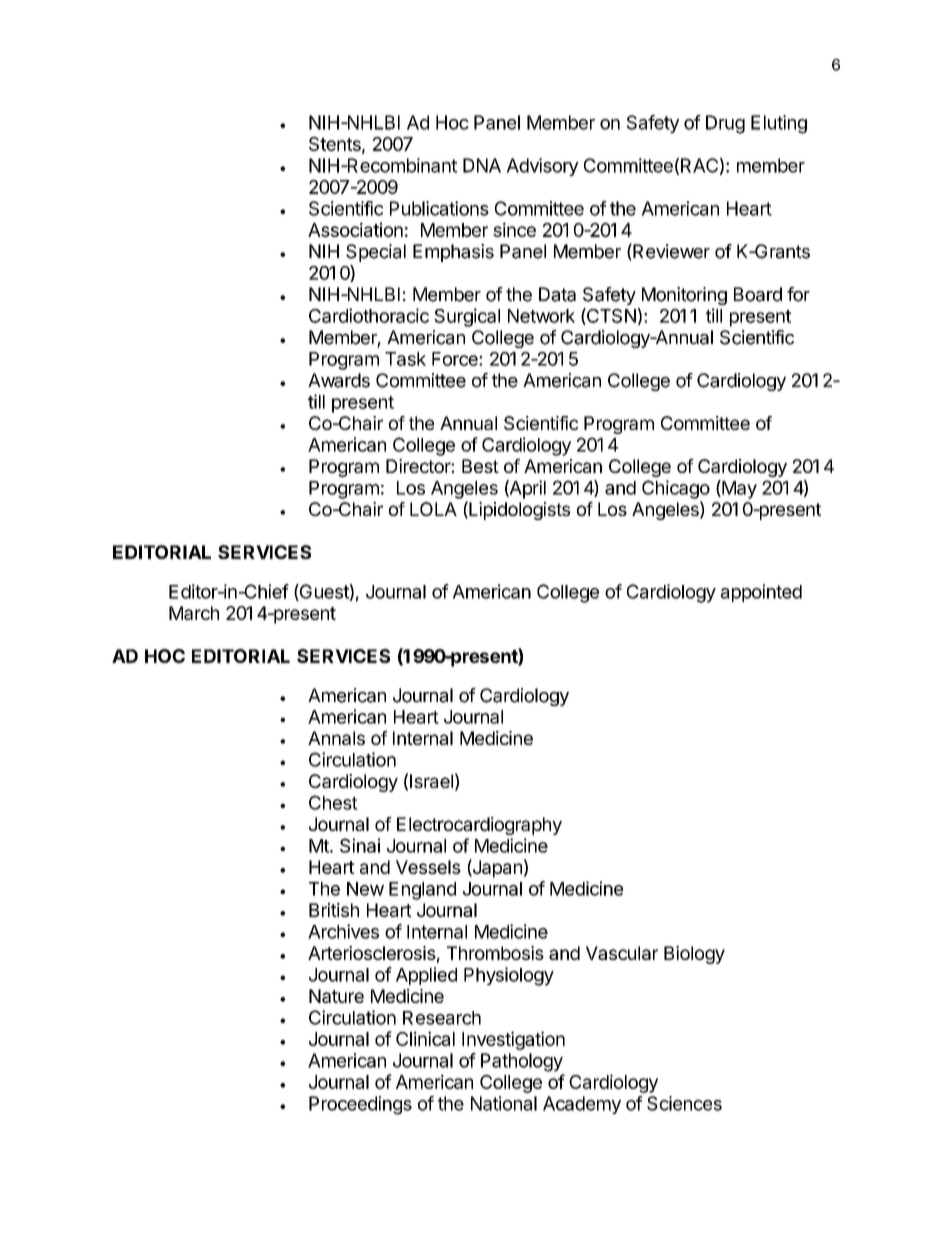 This document has width=952, height=1233. What do you see at coordinates (725, 124) in the document?
I see `Drug` at bounding box center [725, 124].
